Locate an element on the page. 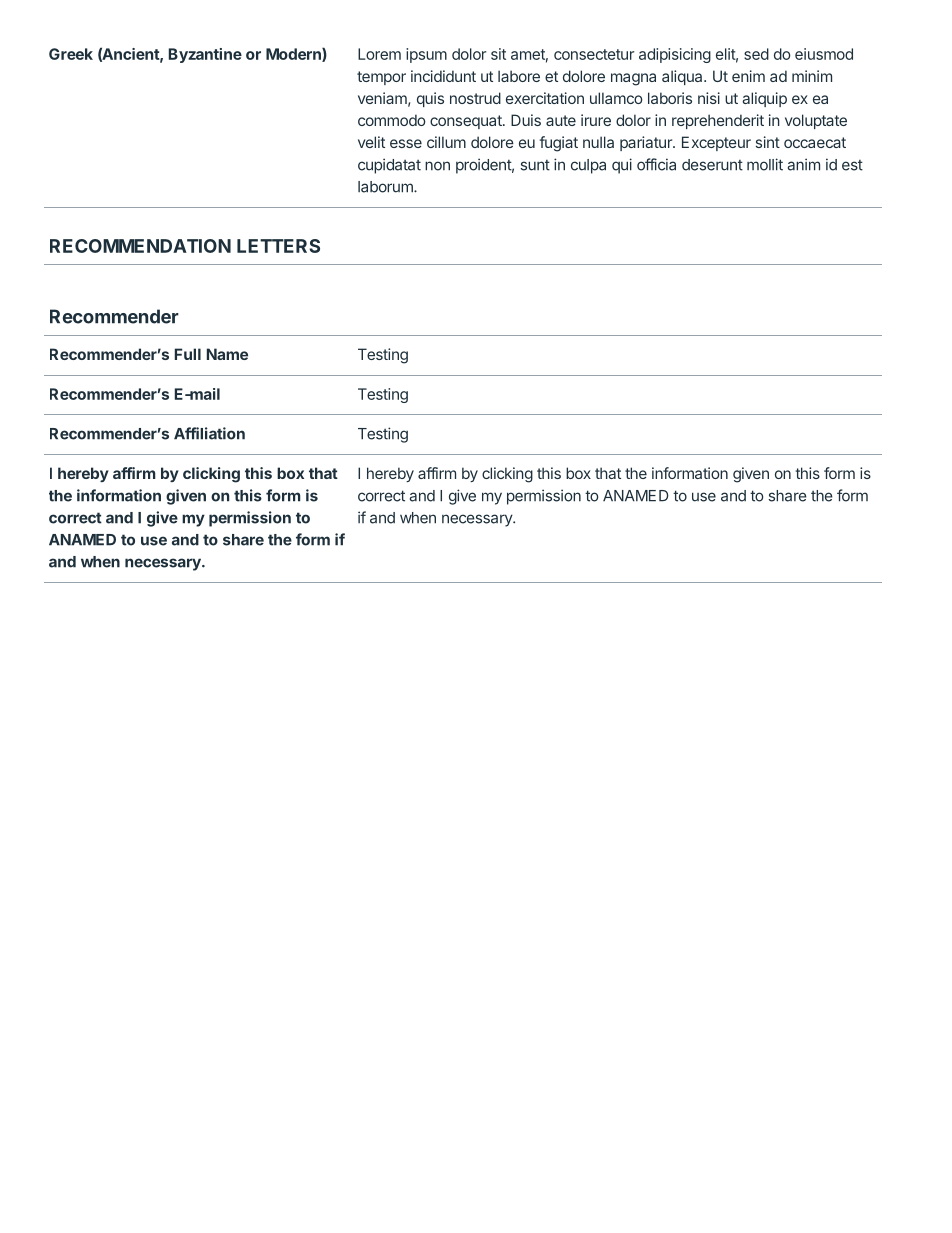  Byzantine is located at coordinates (205, 55).
